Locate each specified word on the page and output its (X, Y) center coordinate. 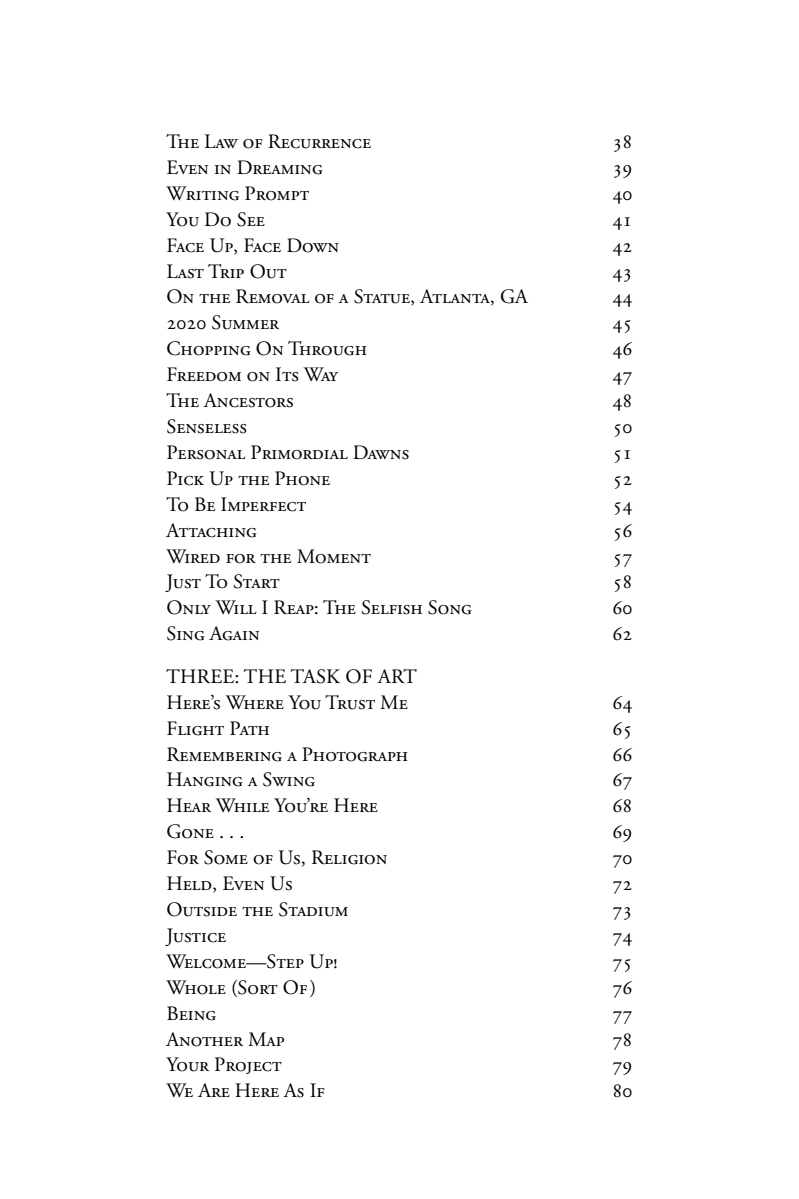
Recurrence (319, 141)
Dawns (381, 452)
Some (226, 857)
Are (214, 1090)
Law (221, 141)
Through (327, 348)
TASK (315, 676)
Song (450, 607)
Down (313, 245)
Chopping (209, 348)
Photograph (355, 754)
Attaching (211, 530)
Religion (349, 857)
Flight (195, 728)
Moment (334, 556)
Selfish (391, 607)
